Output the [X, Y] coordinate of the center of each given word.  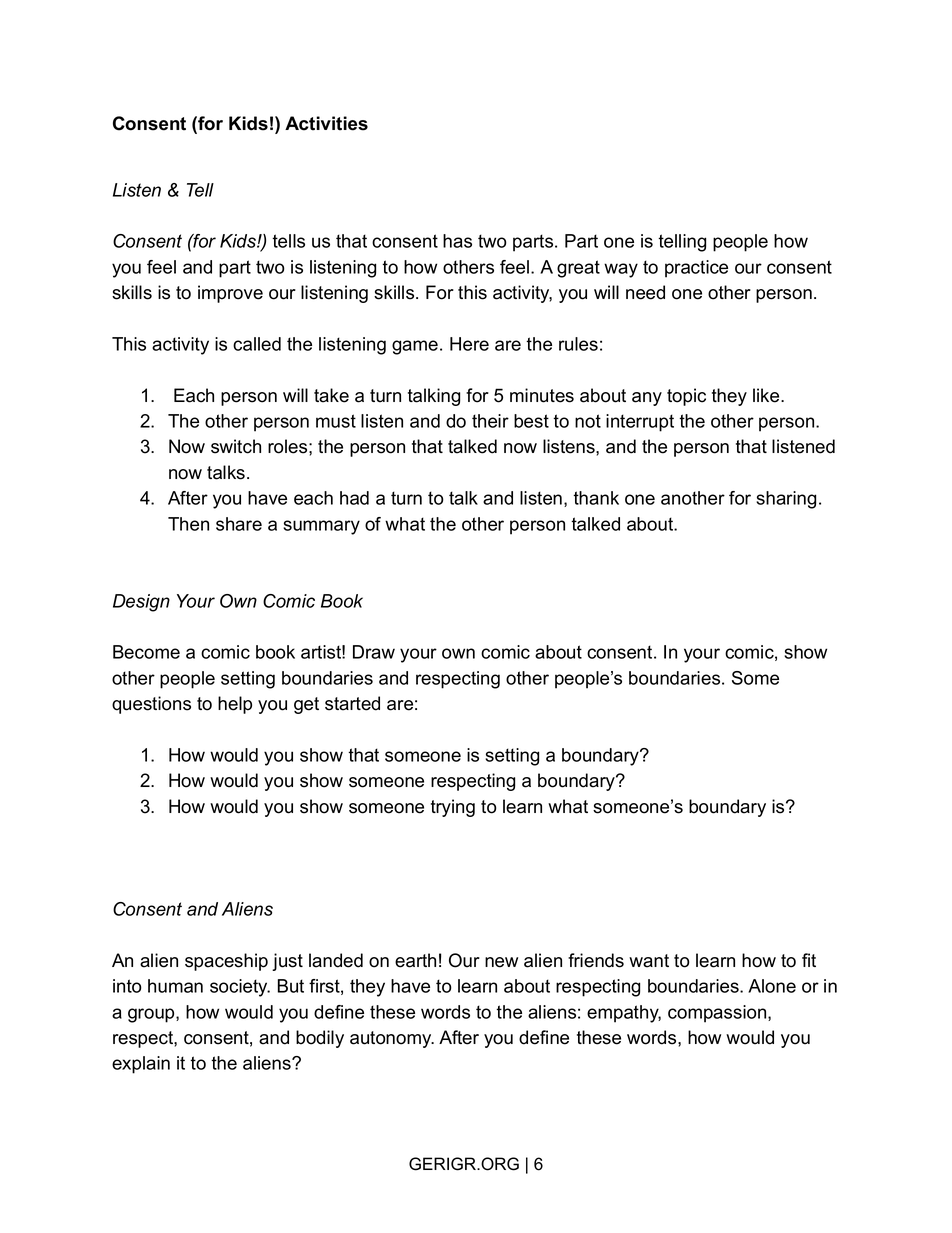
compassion [718, 1014]
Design [141, 603]
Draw [374, 652]
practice [696, 269]
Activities [326, 123]
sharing [786, 500]
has [457, 241]
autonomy [392, 1039]
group [152, 1015]
